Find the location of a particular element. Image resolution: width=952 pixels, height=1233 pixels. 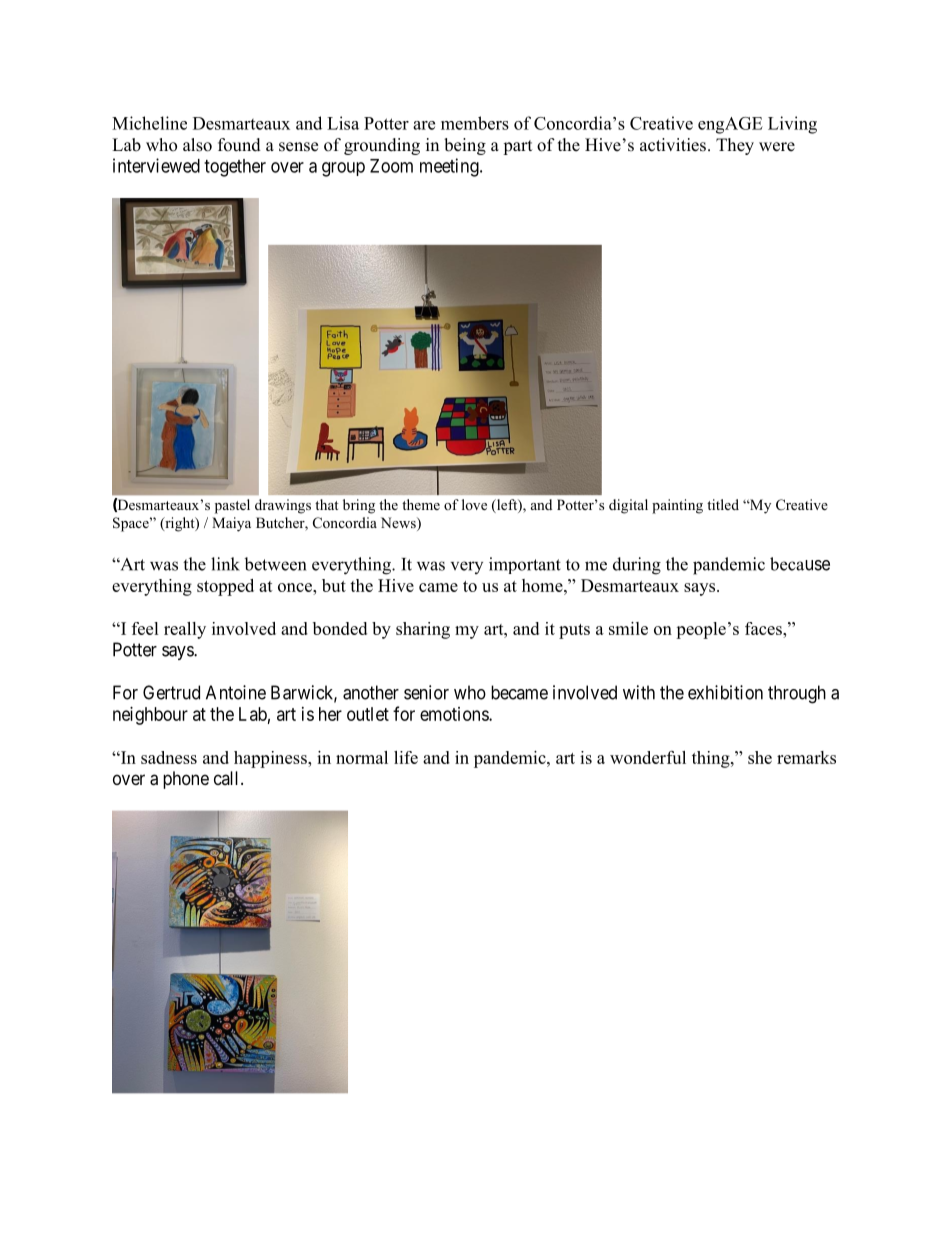

They is located at coordinates (735, 146).
